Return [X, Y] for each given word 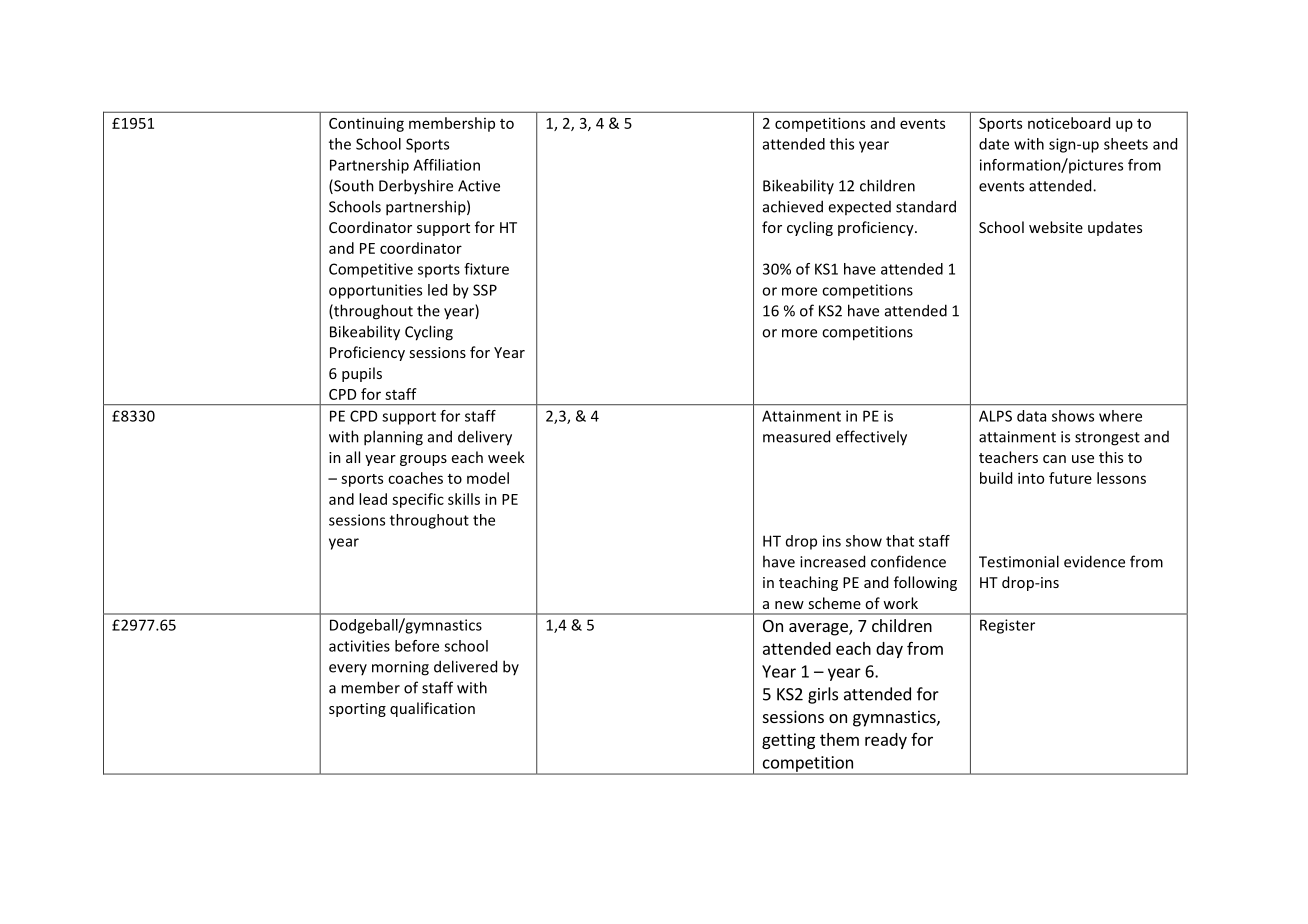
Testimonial [1019, 561]
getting [788, 741]
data [1031, 416]
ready [886, 741]
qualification [432, 709]
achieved [793, 206]
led [437, 290]
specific [418, 500]
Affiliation [446, 165]
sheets [1126, 144]
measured [796, 436]
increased [832, 561]
